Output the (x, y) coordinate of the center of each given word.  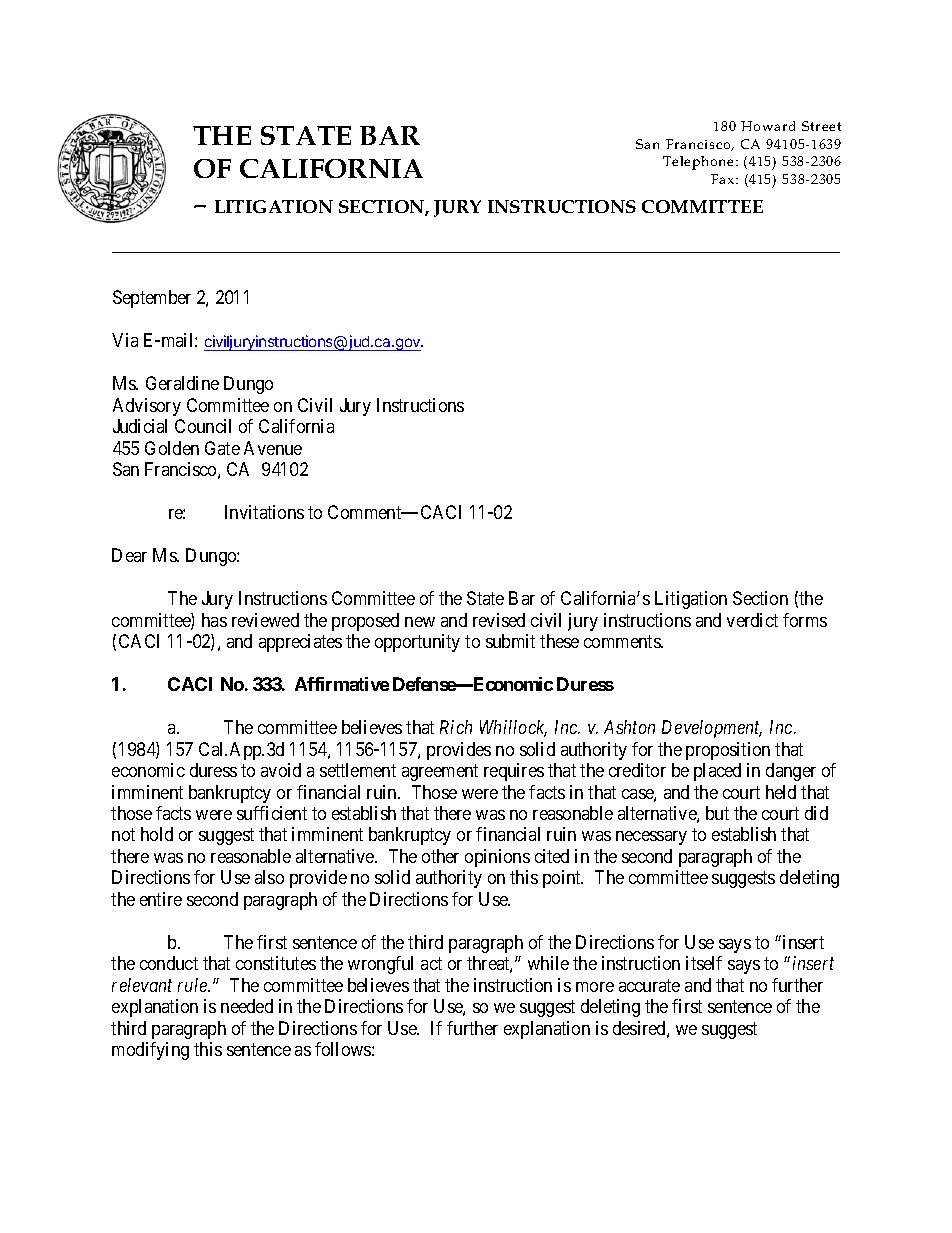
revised (499, 620)
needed (247, 1006)
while (548, 963)
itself (704, 963)
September (152, 299)
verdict (752, 620)
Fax (724, 179)
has (214, 620)
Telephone (700, 163)
